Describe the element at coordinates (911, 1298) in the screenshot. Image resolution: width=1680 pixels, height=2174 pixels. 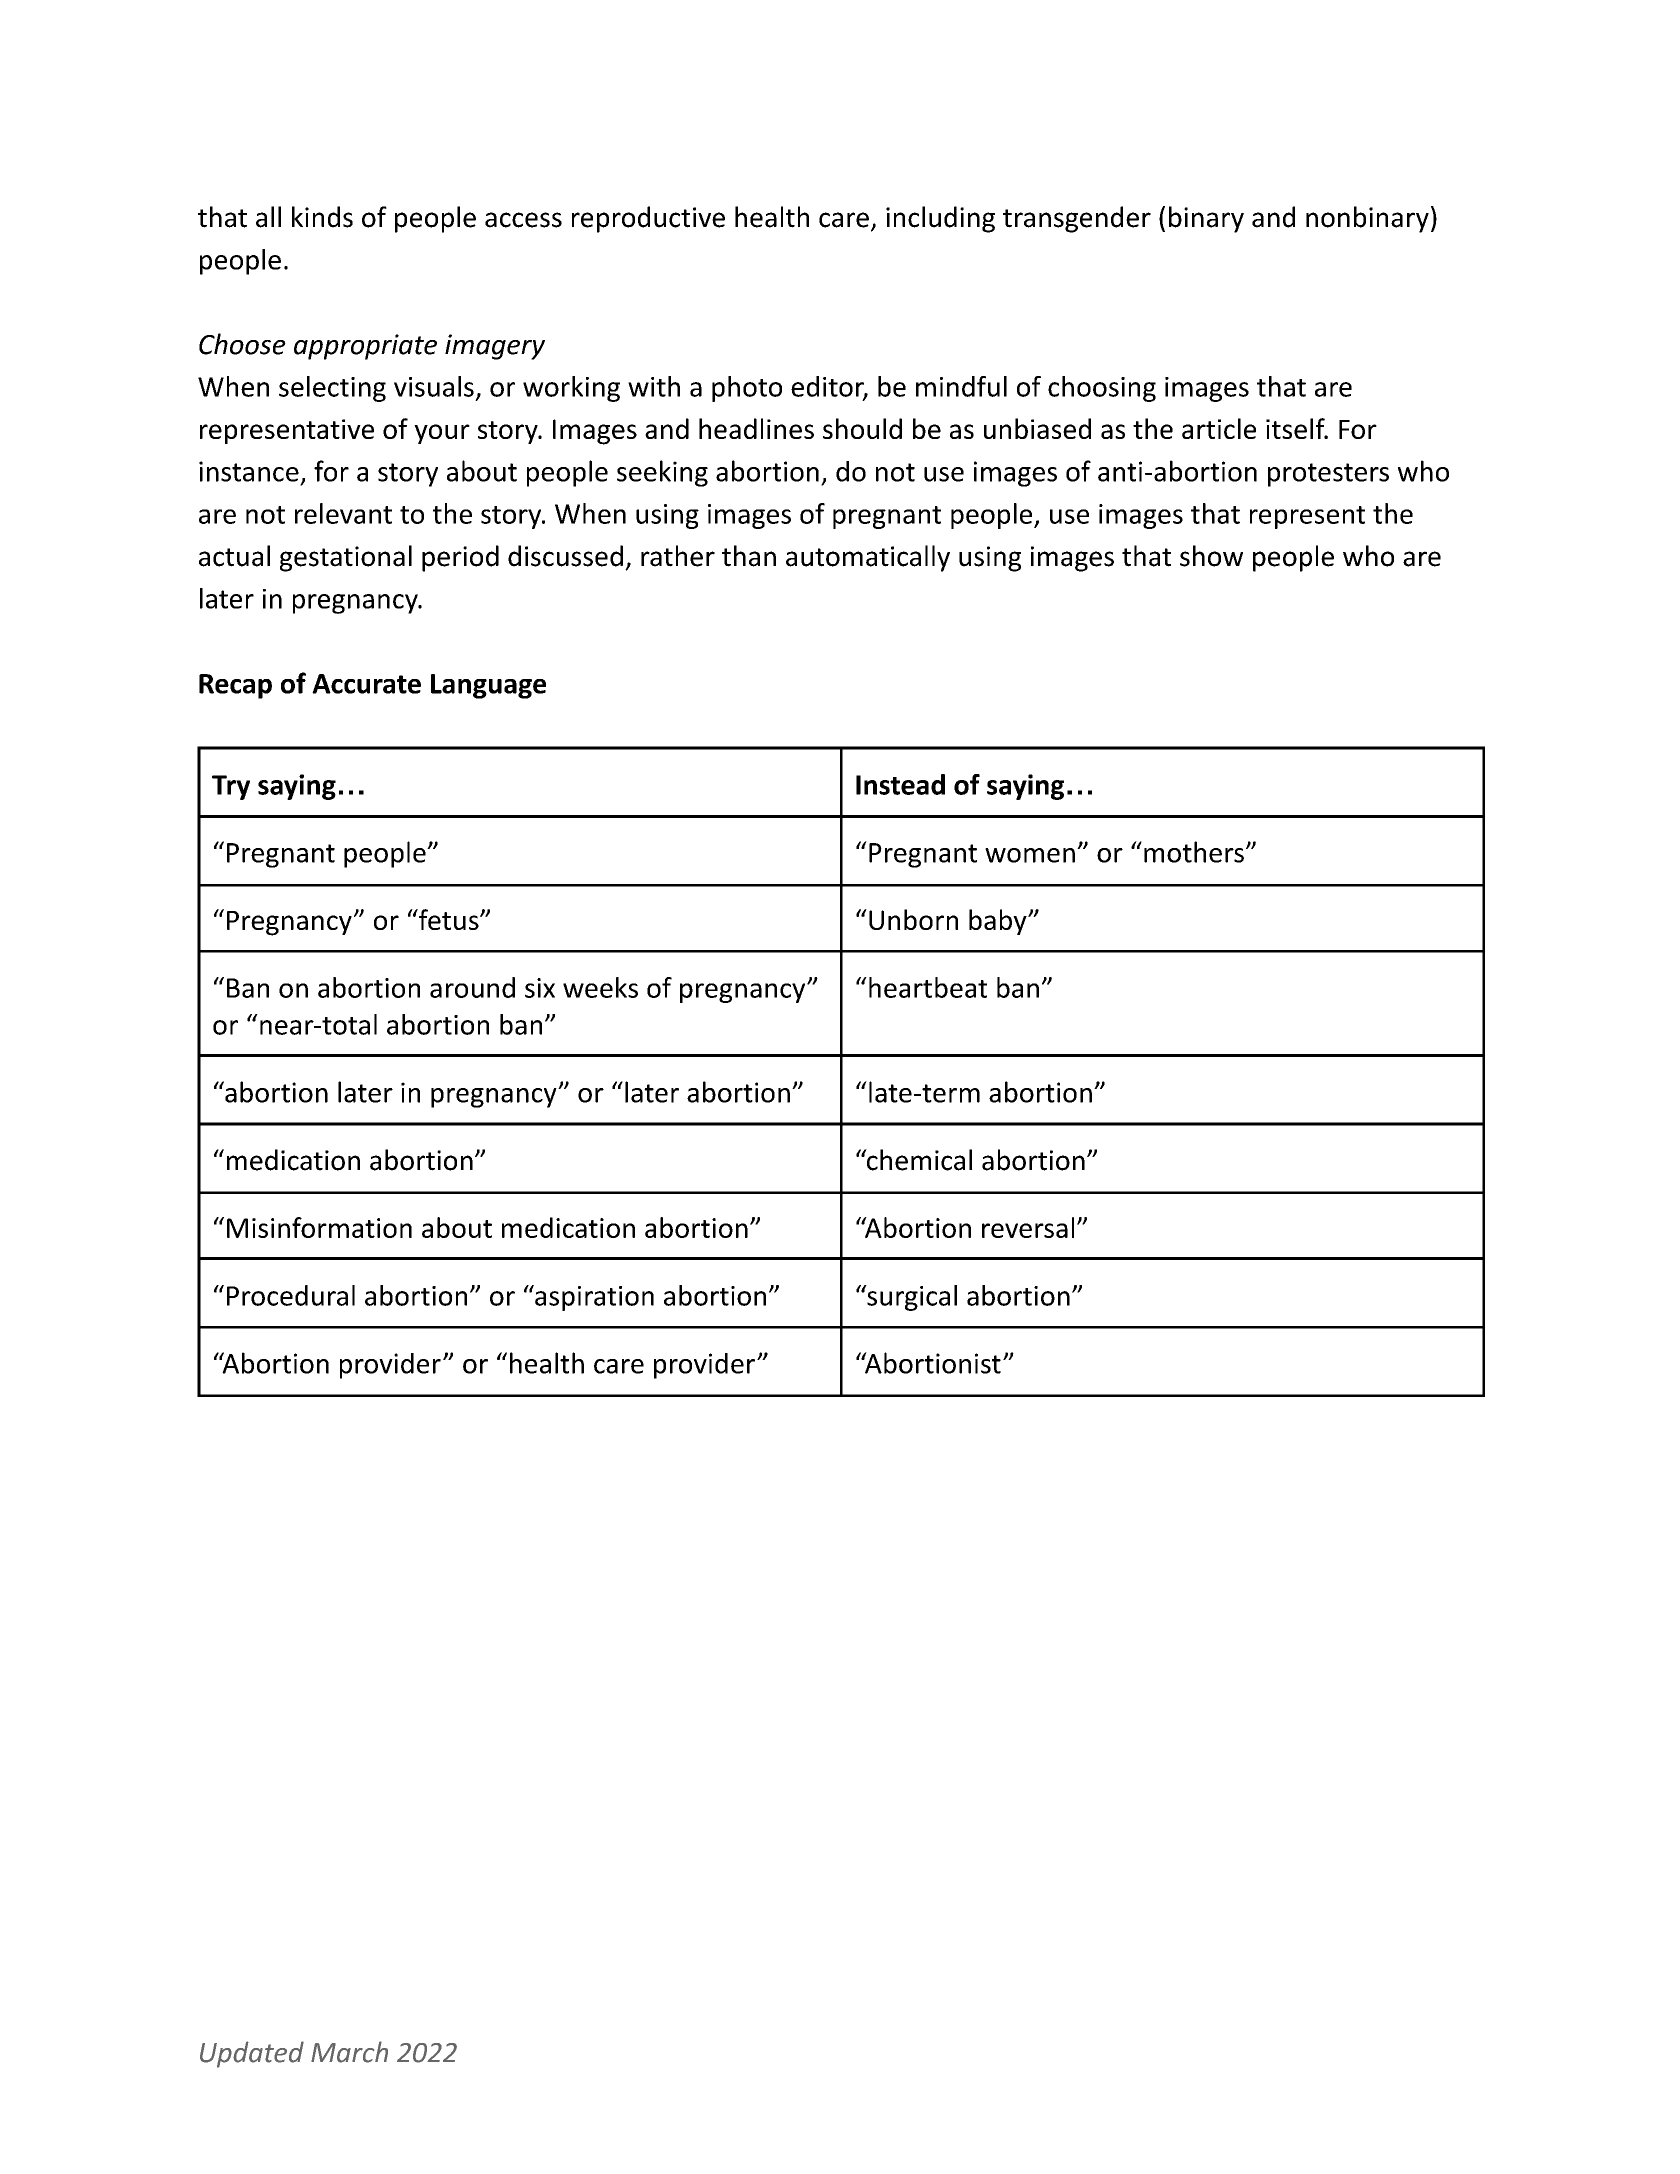
I see `surgical` at that location.
